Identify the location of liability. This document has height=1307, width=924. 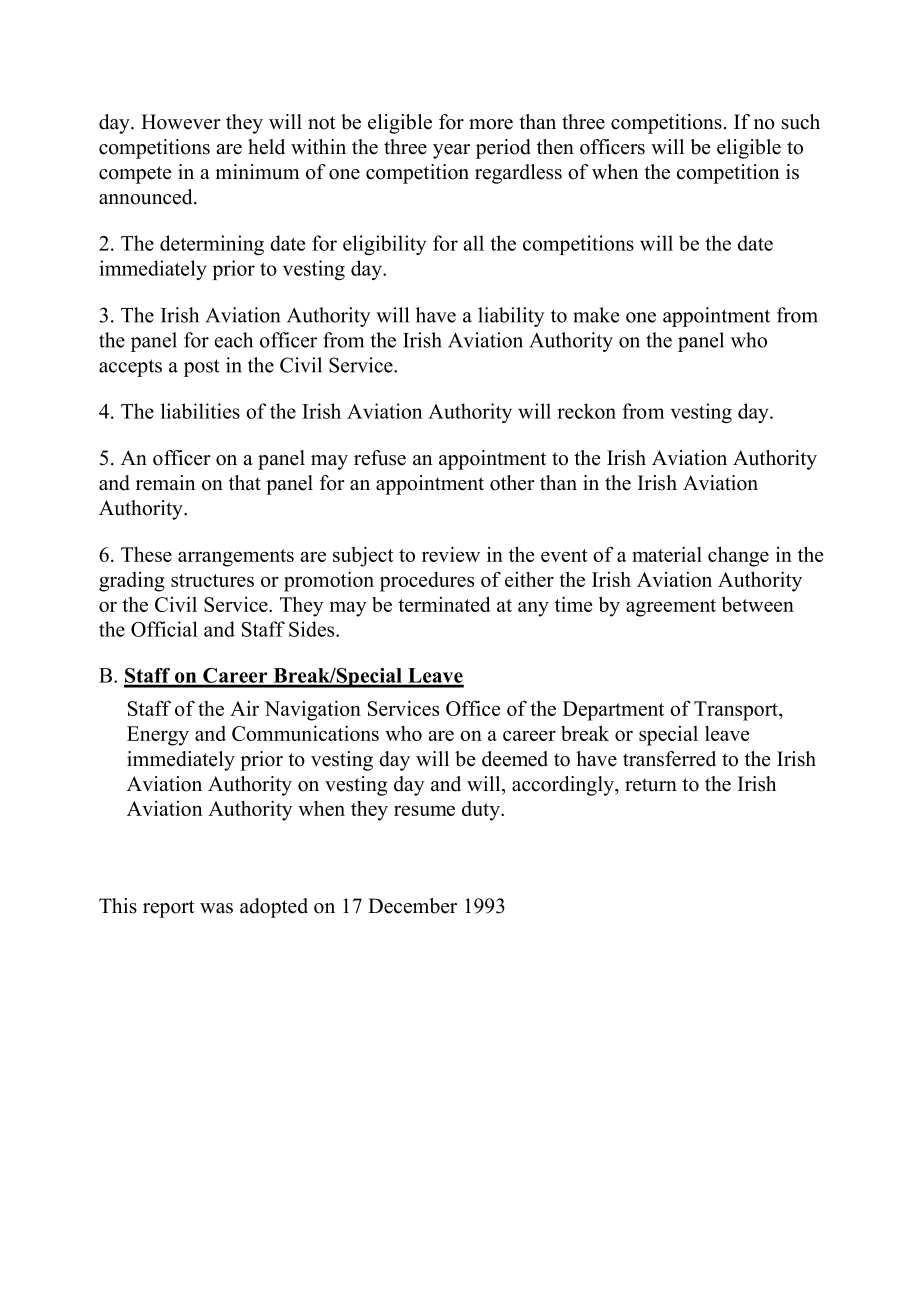
(511, 317).
